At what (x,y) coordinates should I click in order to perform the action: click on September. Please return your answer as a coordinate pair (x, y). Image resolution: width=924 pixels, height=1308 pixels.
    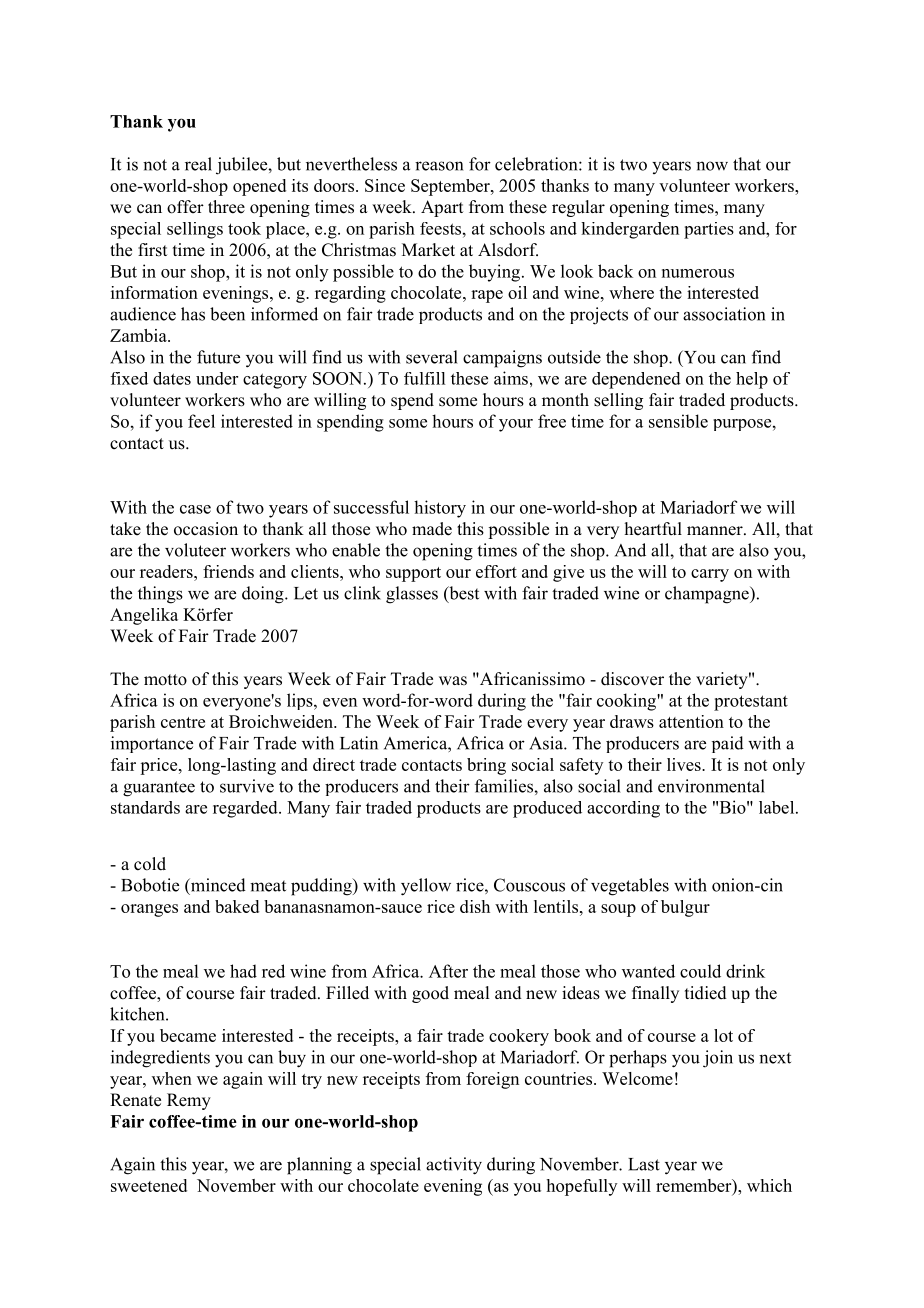
    Looking at the image, I should click on (451, 187).
